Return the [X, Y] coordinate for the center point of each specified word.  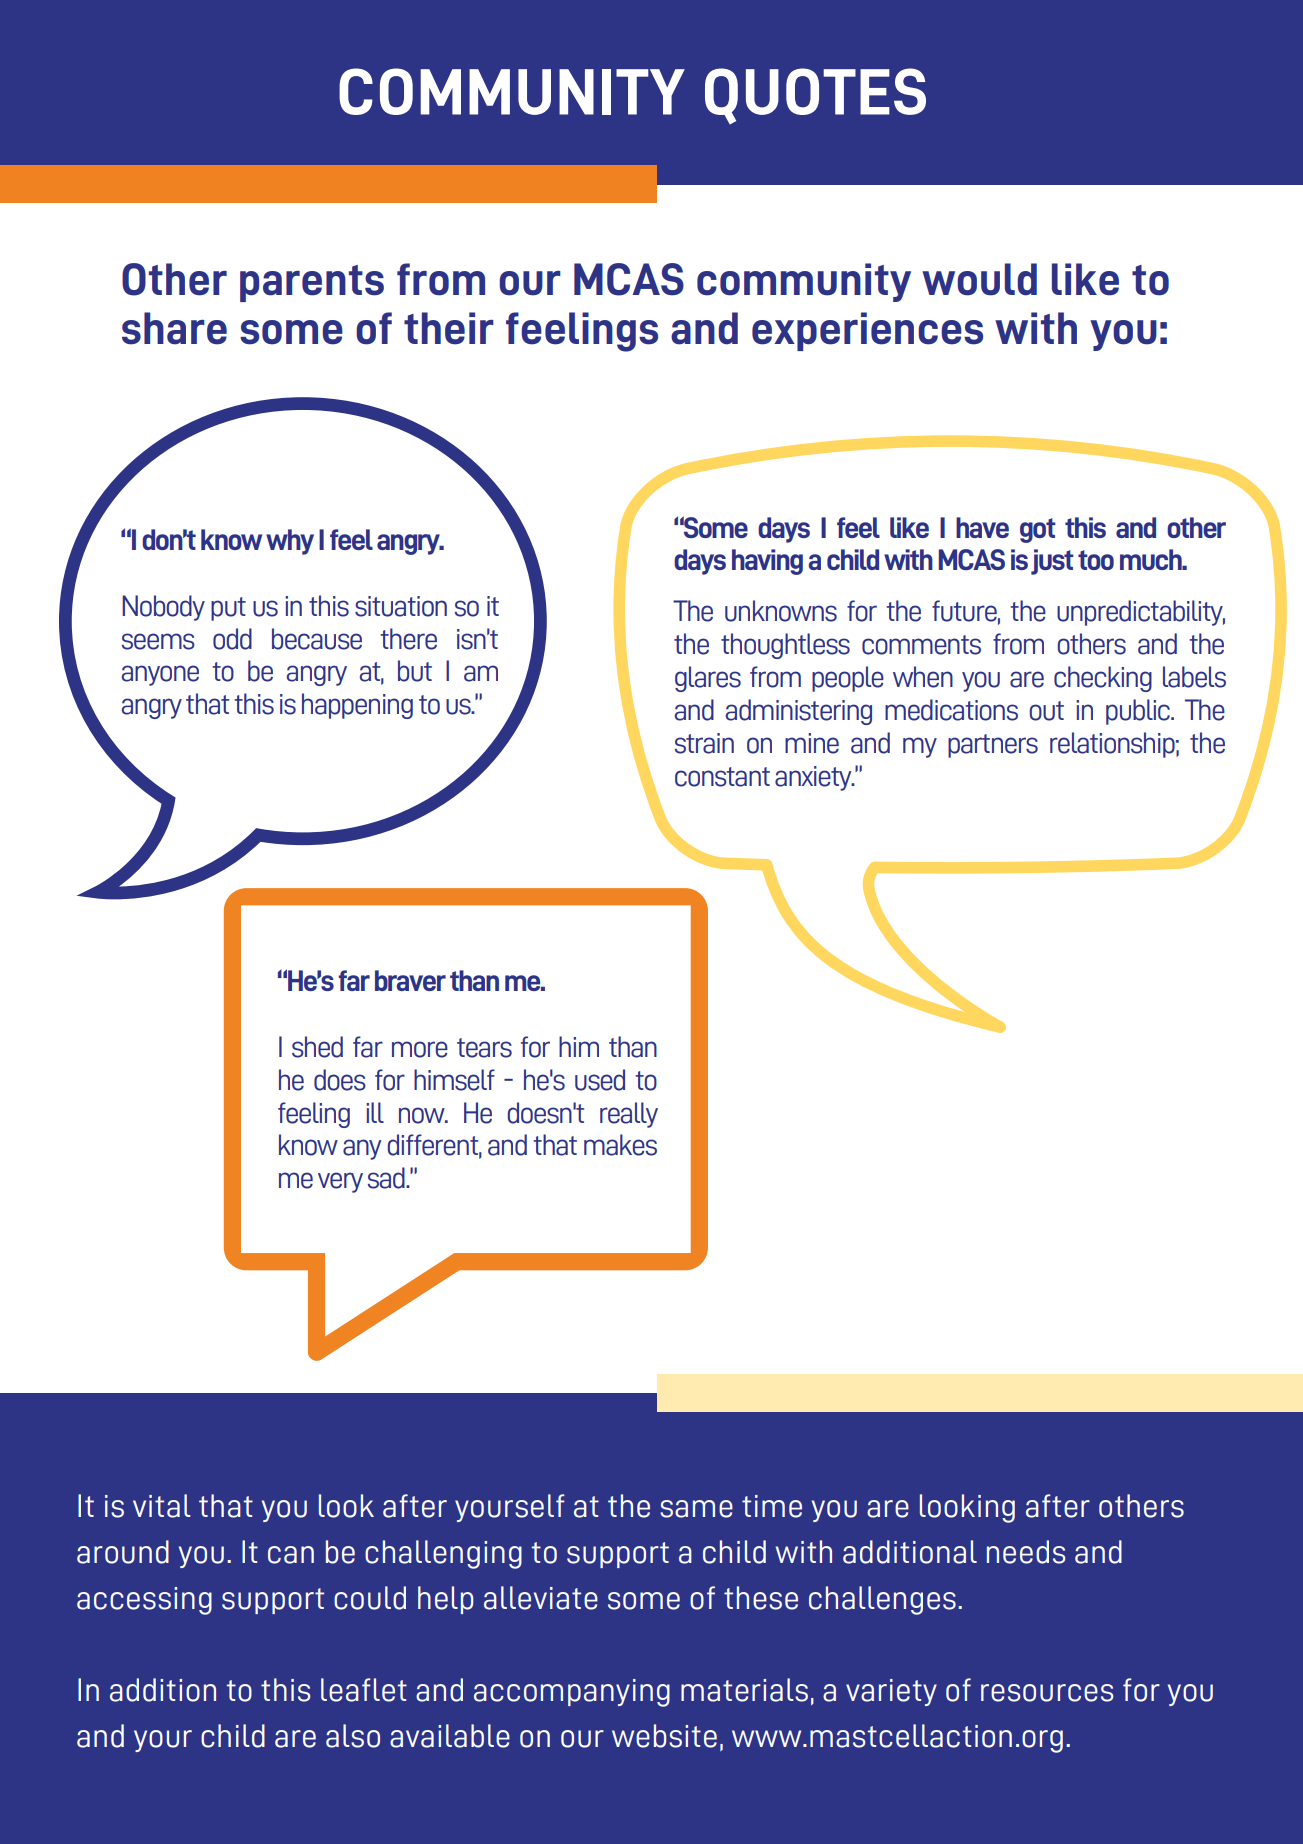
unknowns [781, 611]
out [1047, 711]
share [174, 328]
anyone [160, 675]
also [353, 1736]
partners [993, 746]
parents [312, 283]
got [1038, 530]
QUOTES [815, 96]
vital [161, 1506]
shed [317, 1047]
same [696, 1509]
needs [1026, 1552]
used [600, 1080]
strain [704, 743]
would [979, 279]
